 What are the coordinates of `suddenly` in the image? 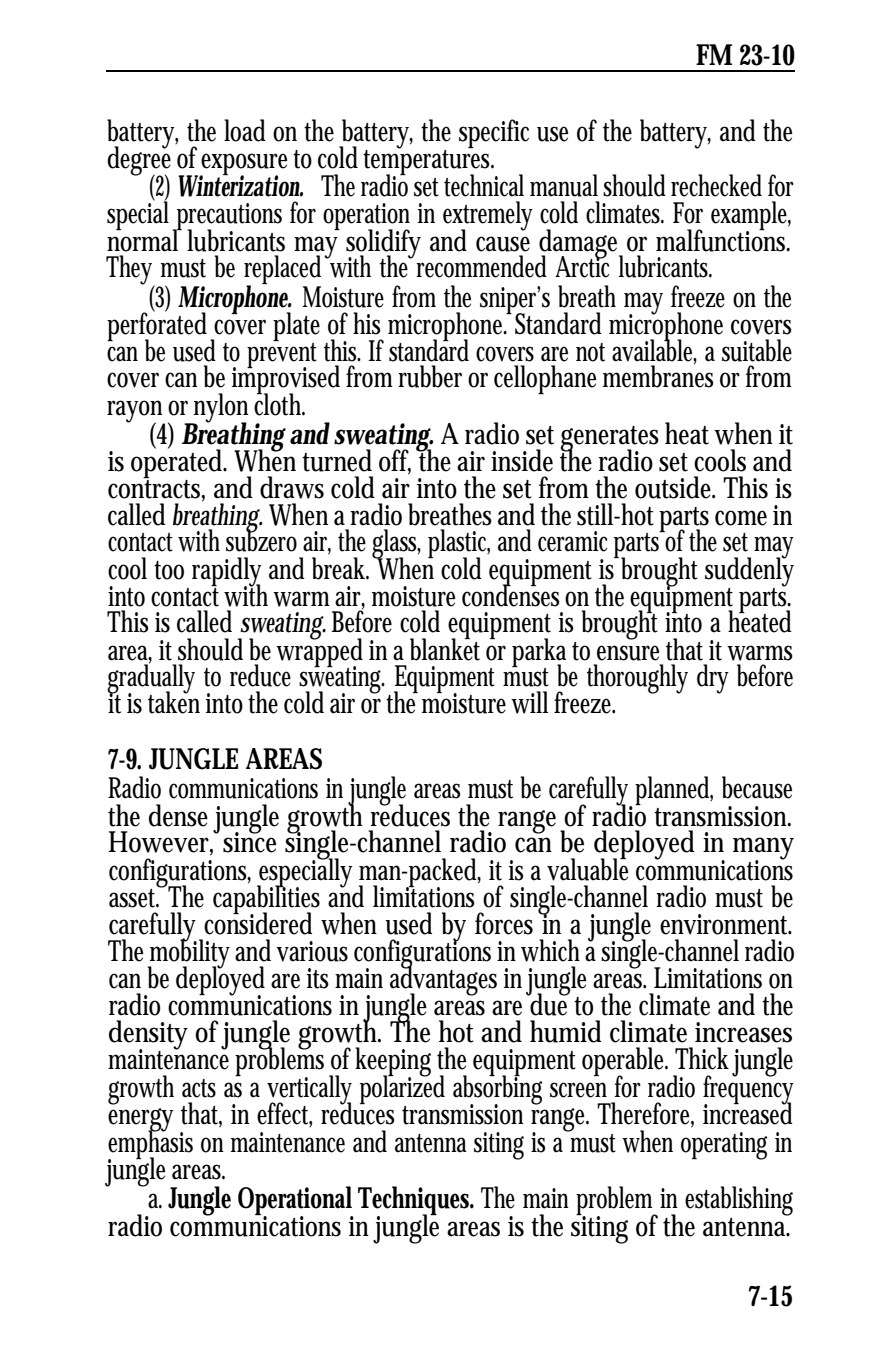 It's located at (749, 572).
